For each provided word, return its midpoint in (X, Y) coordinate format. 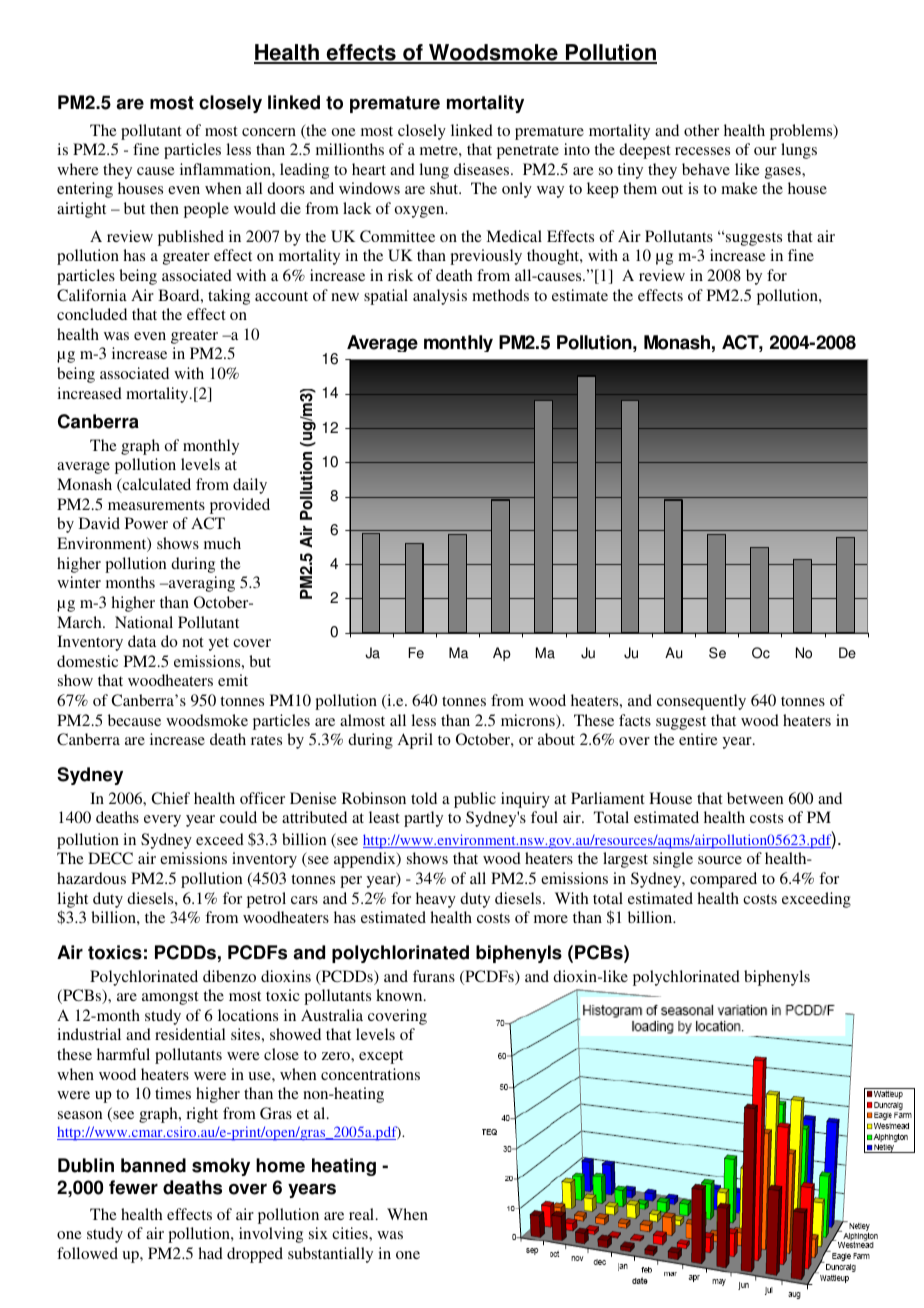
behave (706, 169)
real (363, 1214)
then (164, 208)
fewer (133, 1187)
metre (440, 150)
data (142, 641)
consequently (701, 702)
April (415, 741)
